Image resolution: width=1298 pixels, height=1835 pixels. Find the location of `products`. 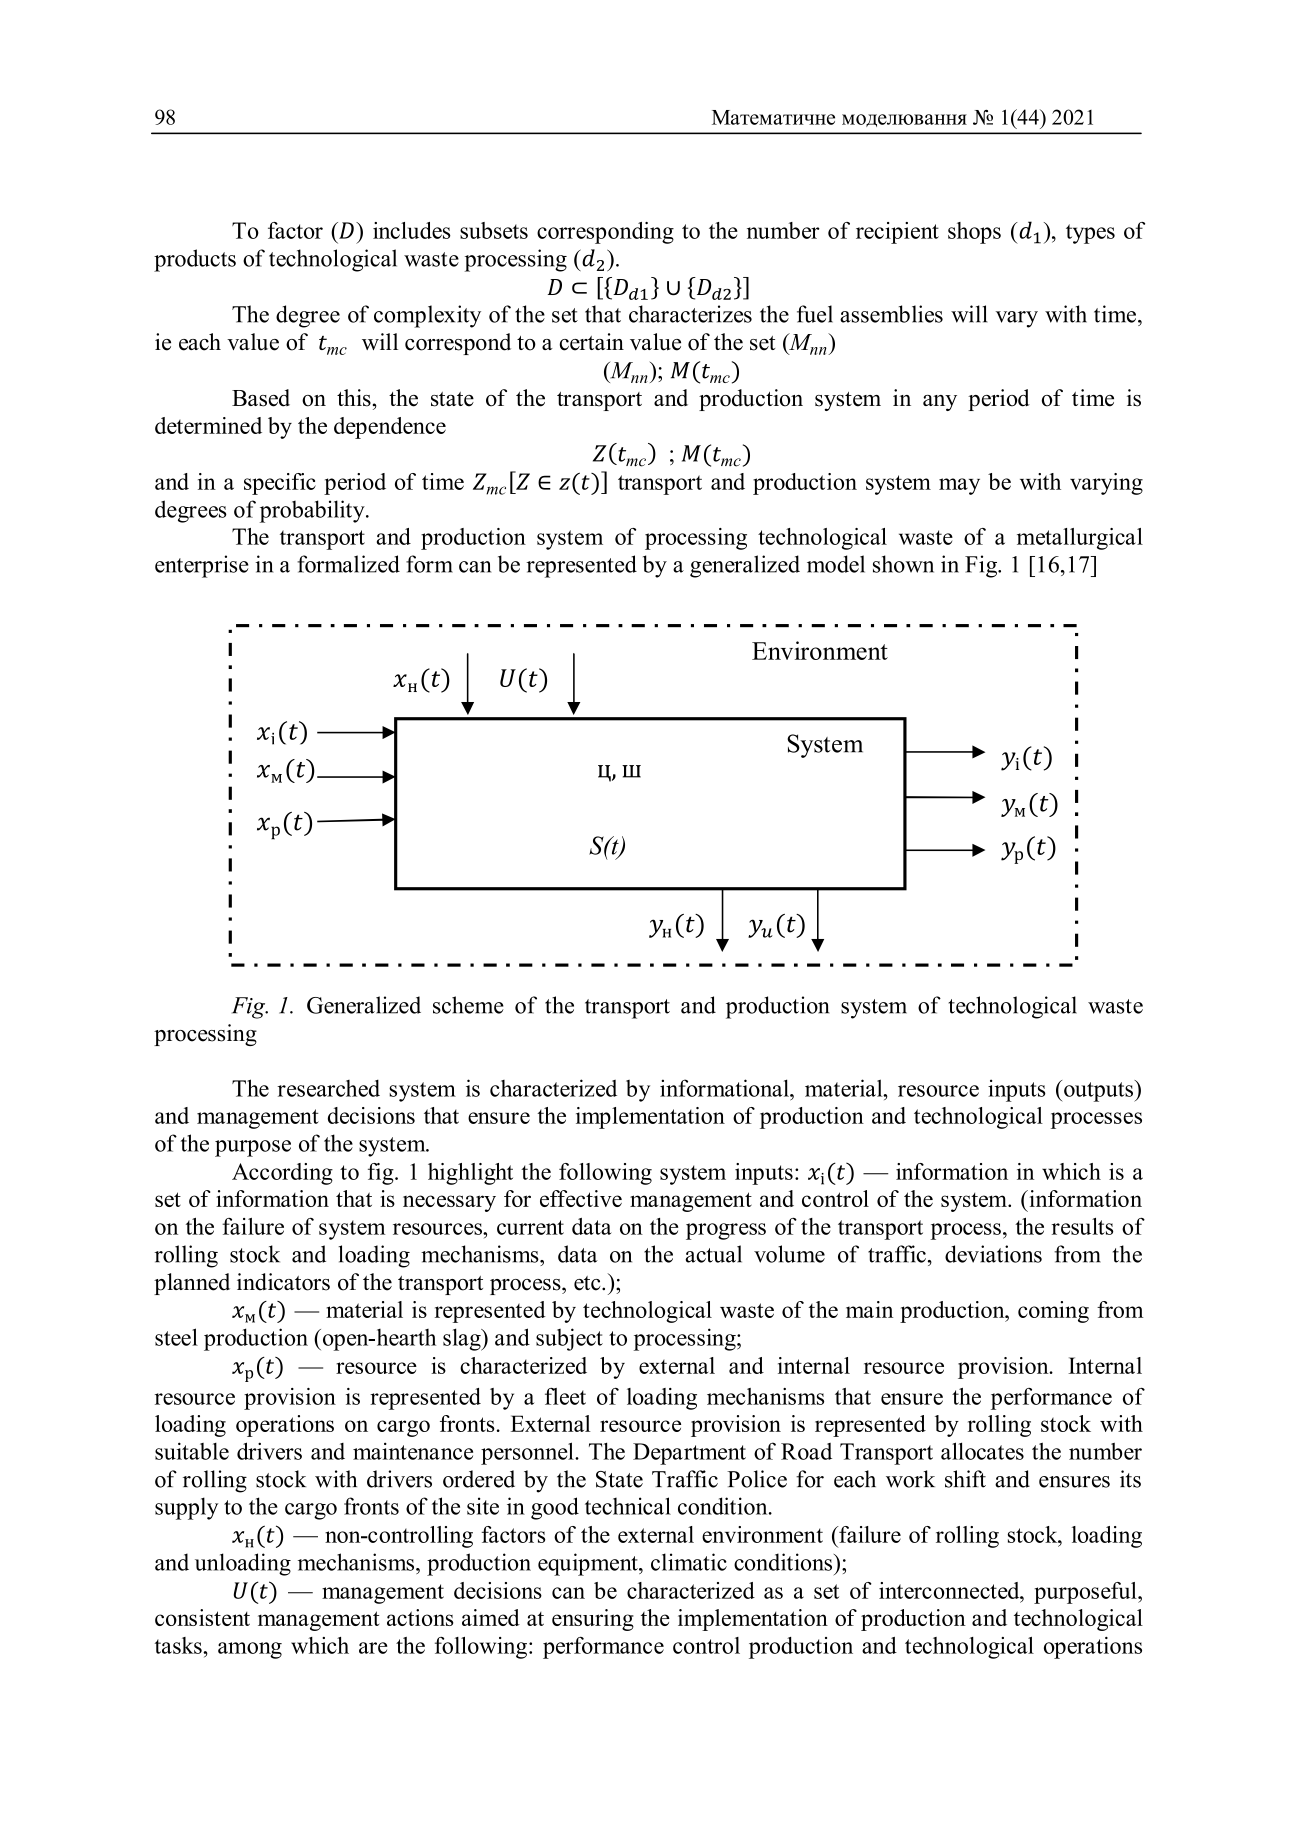

products is located at coordinates (195, 260).
